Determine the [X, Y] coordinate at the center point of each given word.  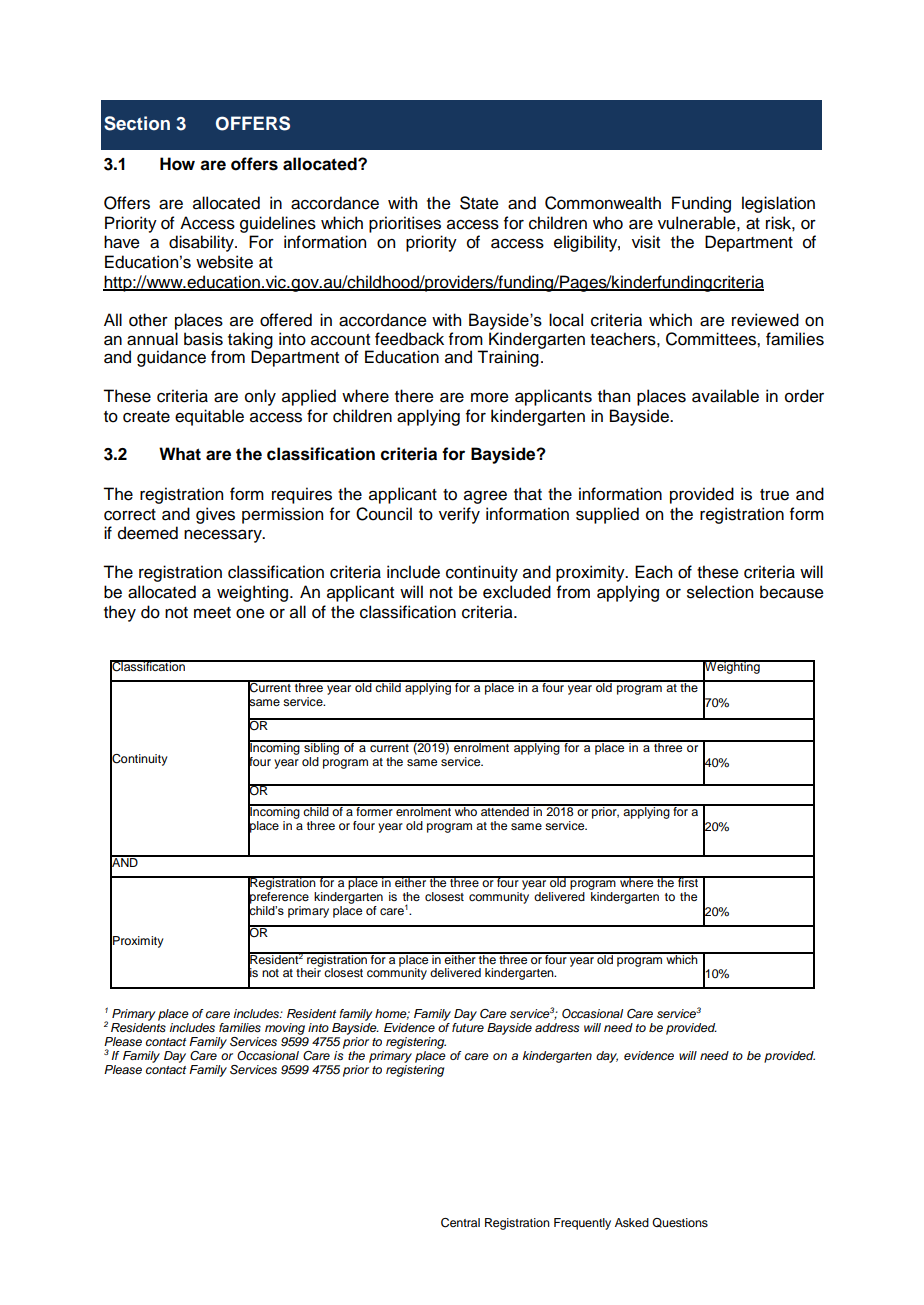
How [177, 164]
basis [203, 339]
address [557, 1027]
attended [505, 810]
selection [720, 592]
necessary [224, 536]
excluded [517, 592]
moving [285, 1029]
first [688, 881]
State [479, 203]
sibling [322, 747]
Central [460, 1223]
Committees [712, 339]
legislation [778, 204]
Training [508, 358]
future [468, 1027]
